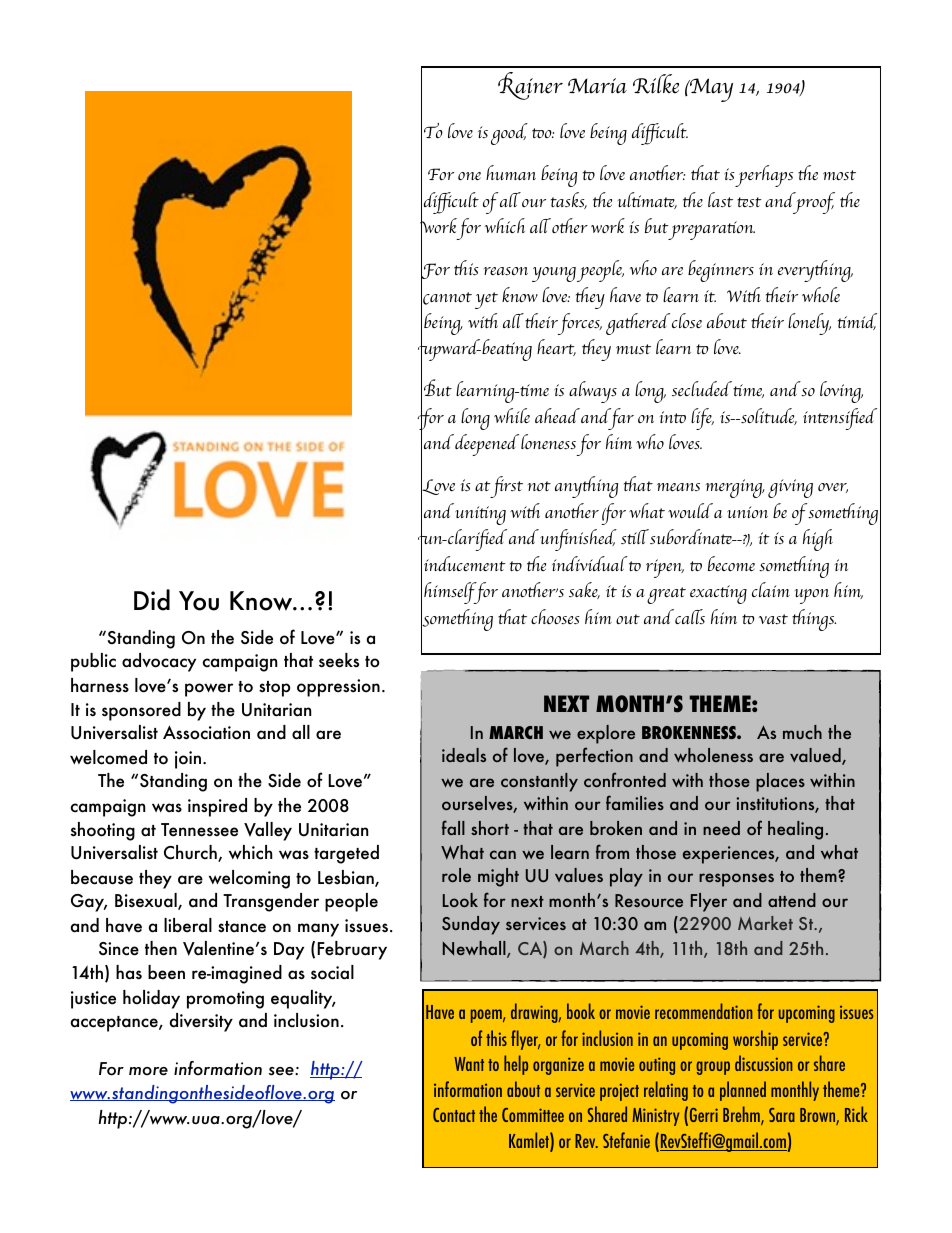  Describe the element at coordinates (530, 86) in the screenshot. I see `Rainer` at that location.
